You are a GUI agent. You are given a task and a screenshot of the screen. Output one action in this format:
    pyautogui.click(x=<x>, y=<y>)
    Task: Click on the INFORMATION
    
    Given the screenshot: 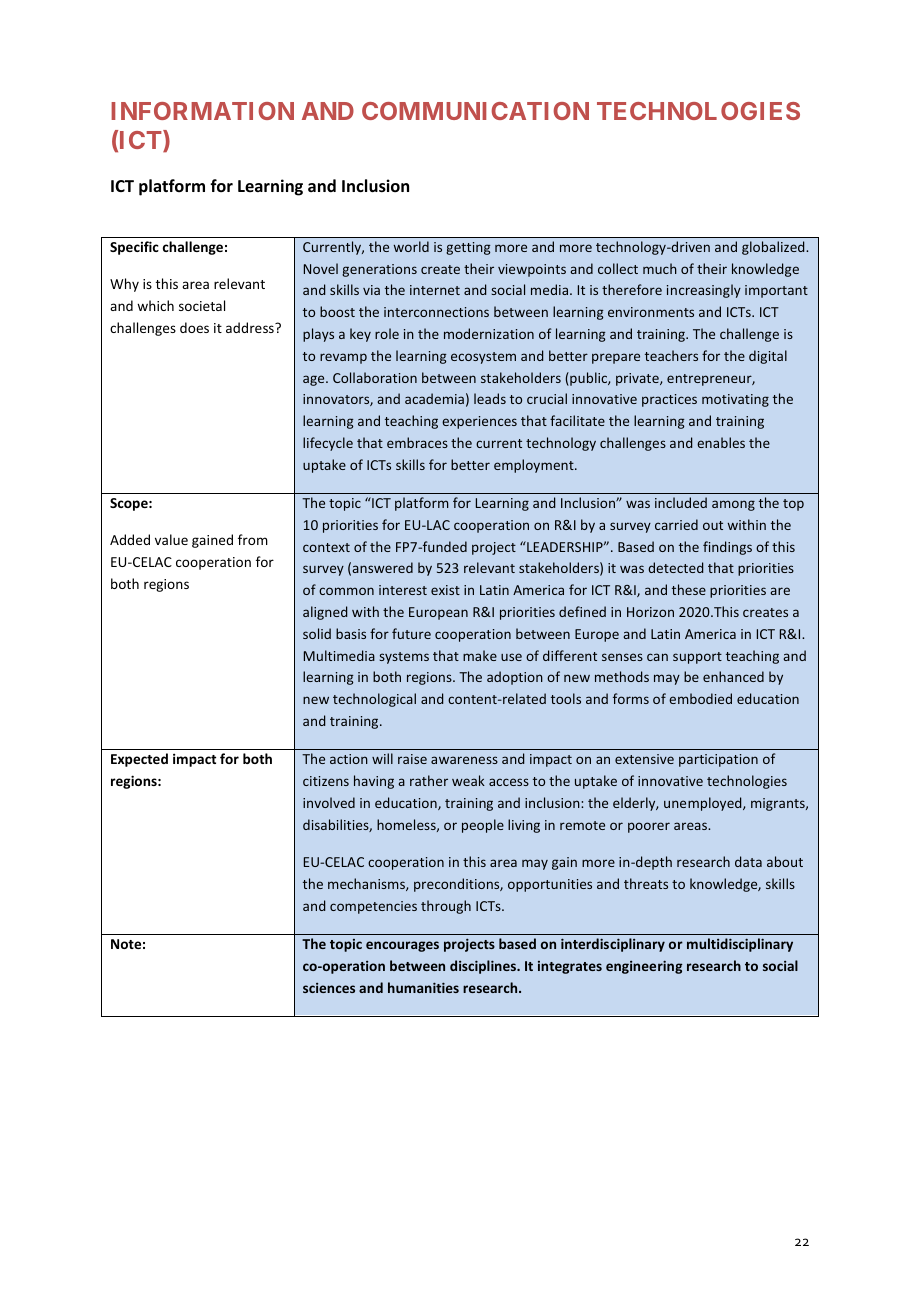 What is the action you would take?
    pyautogui.click(x=202, y=111)
